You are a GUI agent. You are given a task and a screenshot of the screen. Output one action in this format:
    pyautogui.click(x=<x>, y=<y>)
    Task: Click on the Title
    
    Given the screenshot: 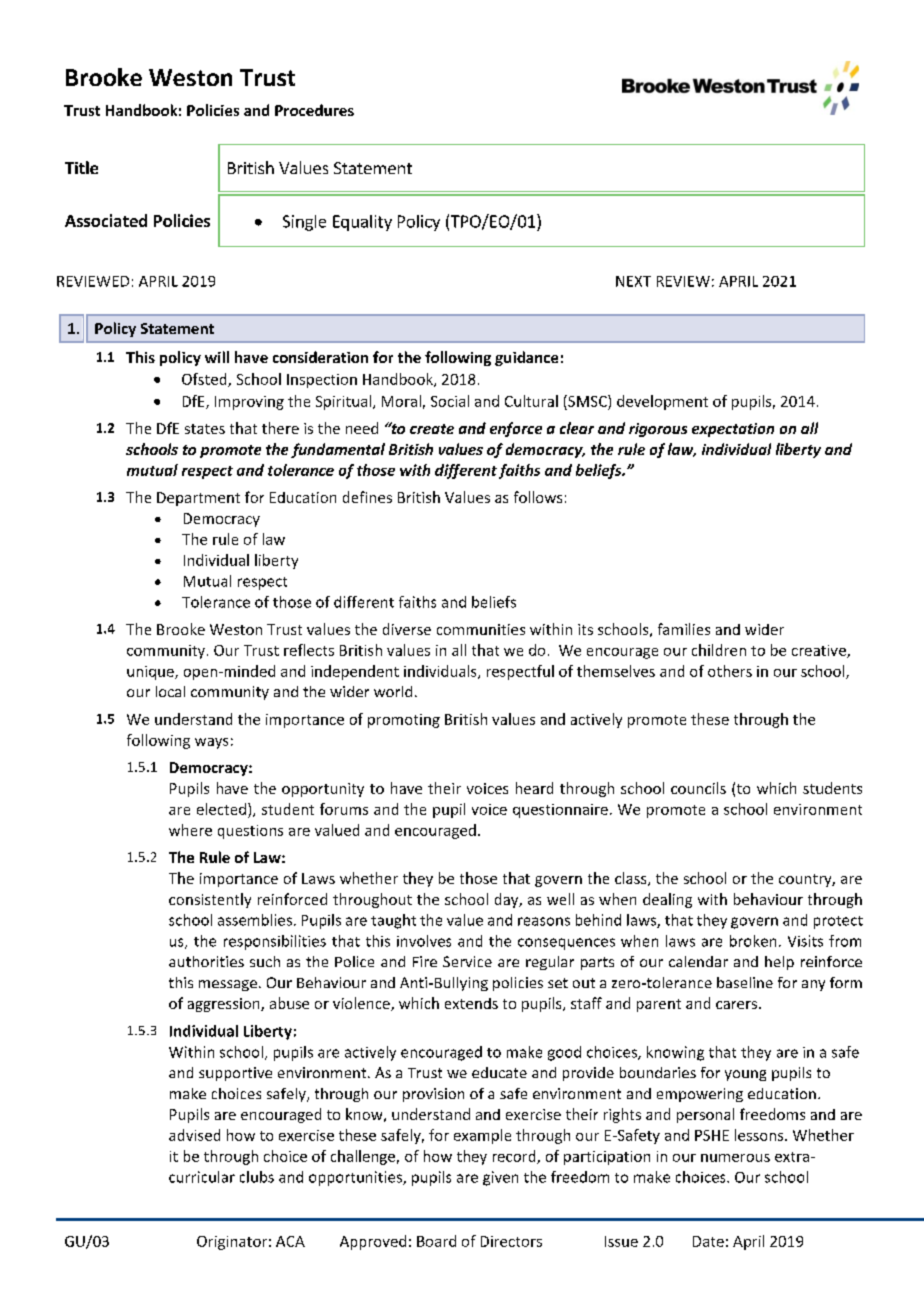 What is the action you would take?
    pyautogui.click(x=81, y=167)
